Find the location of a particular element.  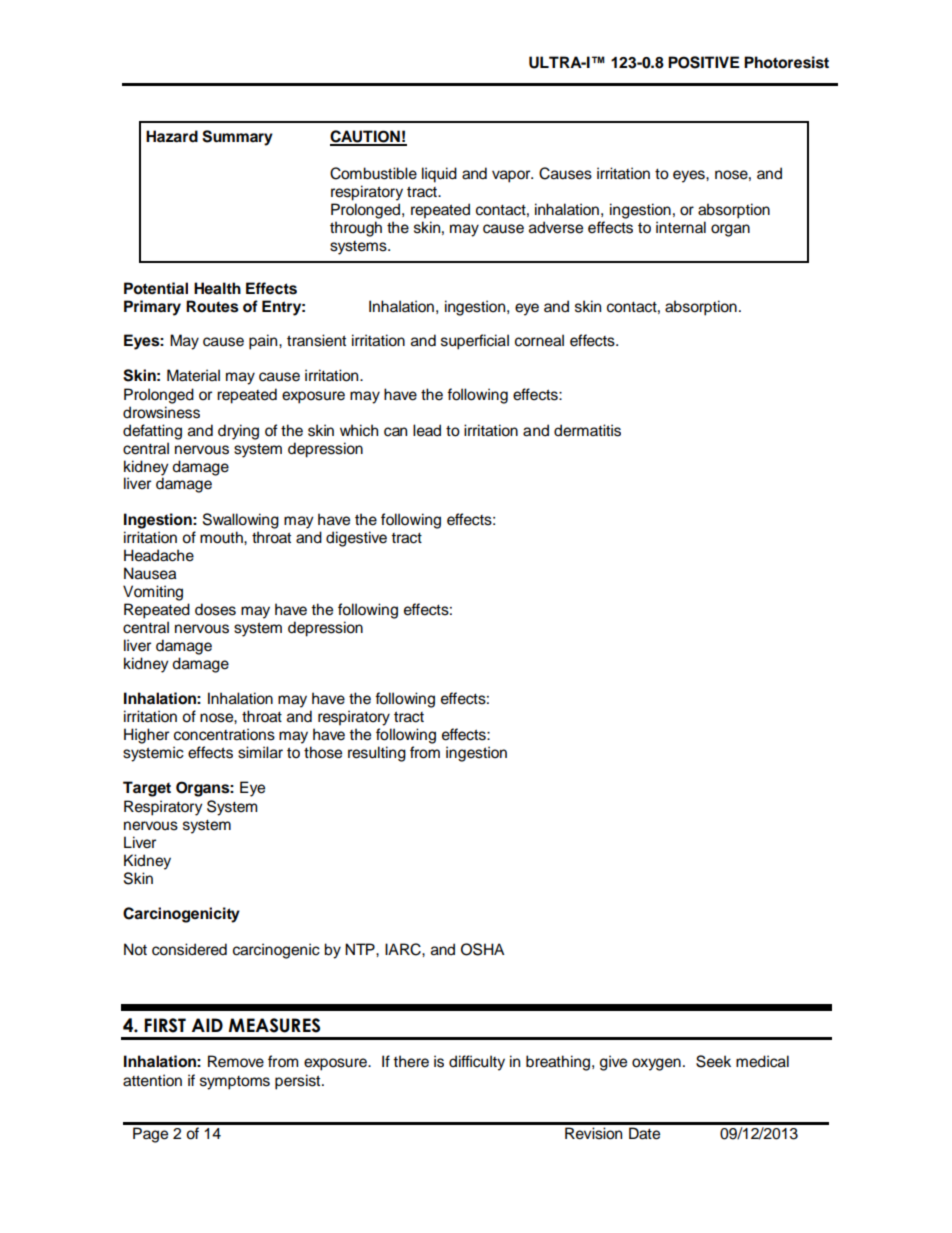

digestive is located at coordinates (356, 539).
